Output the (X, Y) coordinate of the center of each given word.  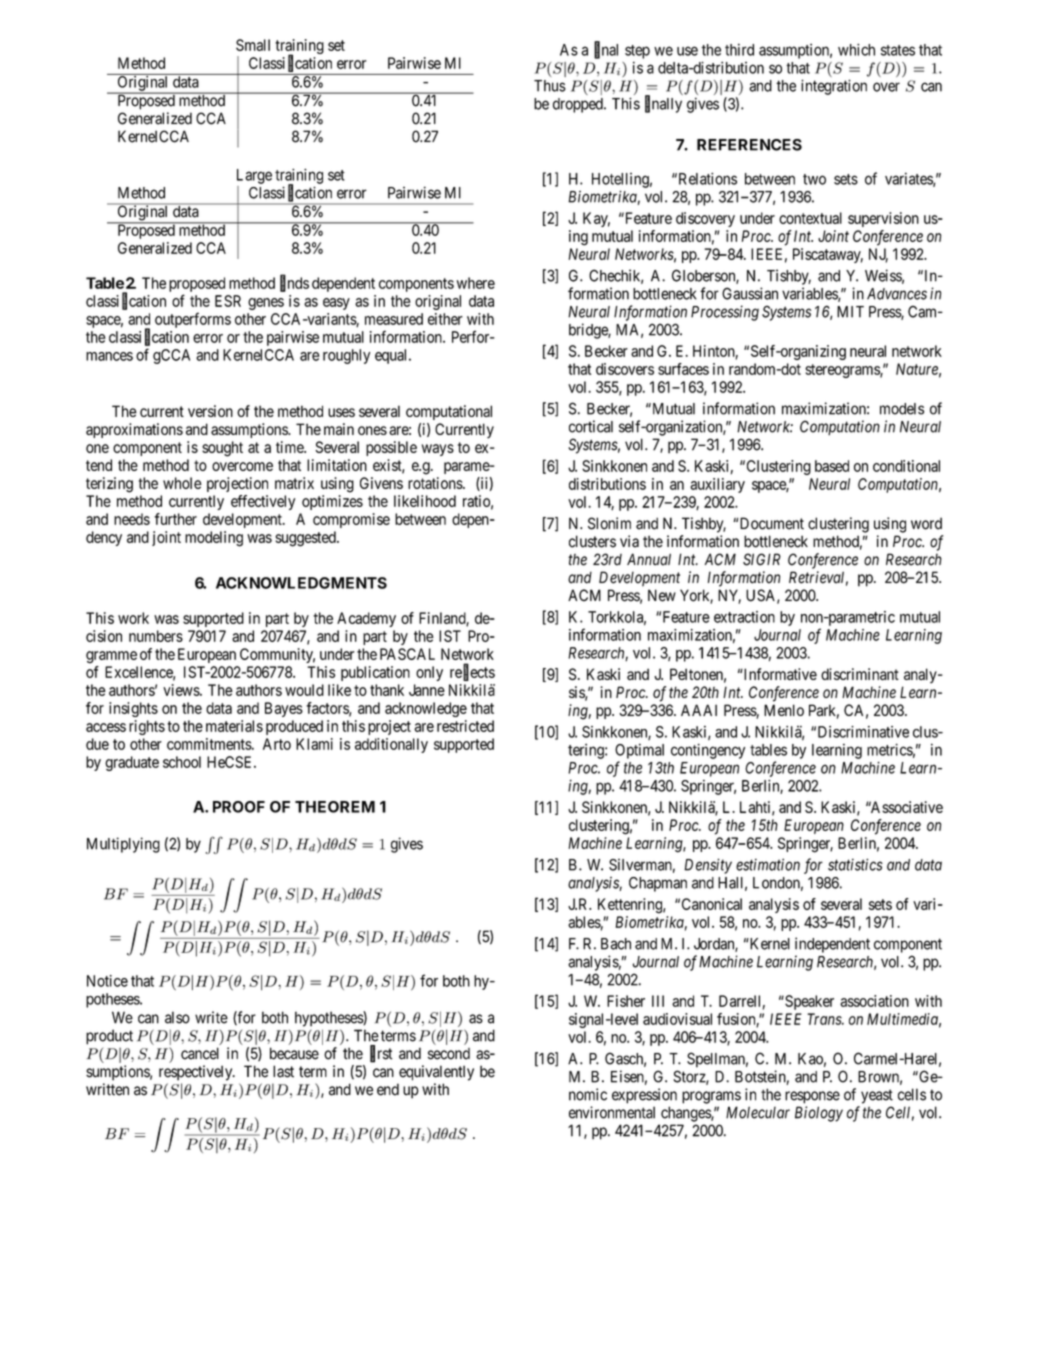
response (812, 1097)
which (856, 50)
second (449, 1054)
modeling (214, 539)
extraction (744, 617)
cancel (200, 1053)
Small (253, 45)
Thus (550, 86)
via (629, 541)
